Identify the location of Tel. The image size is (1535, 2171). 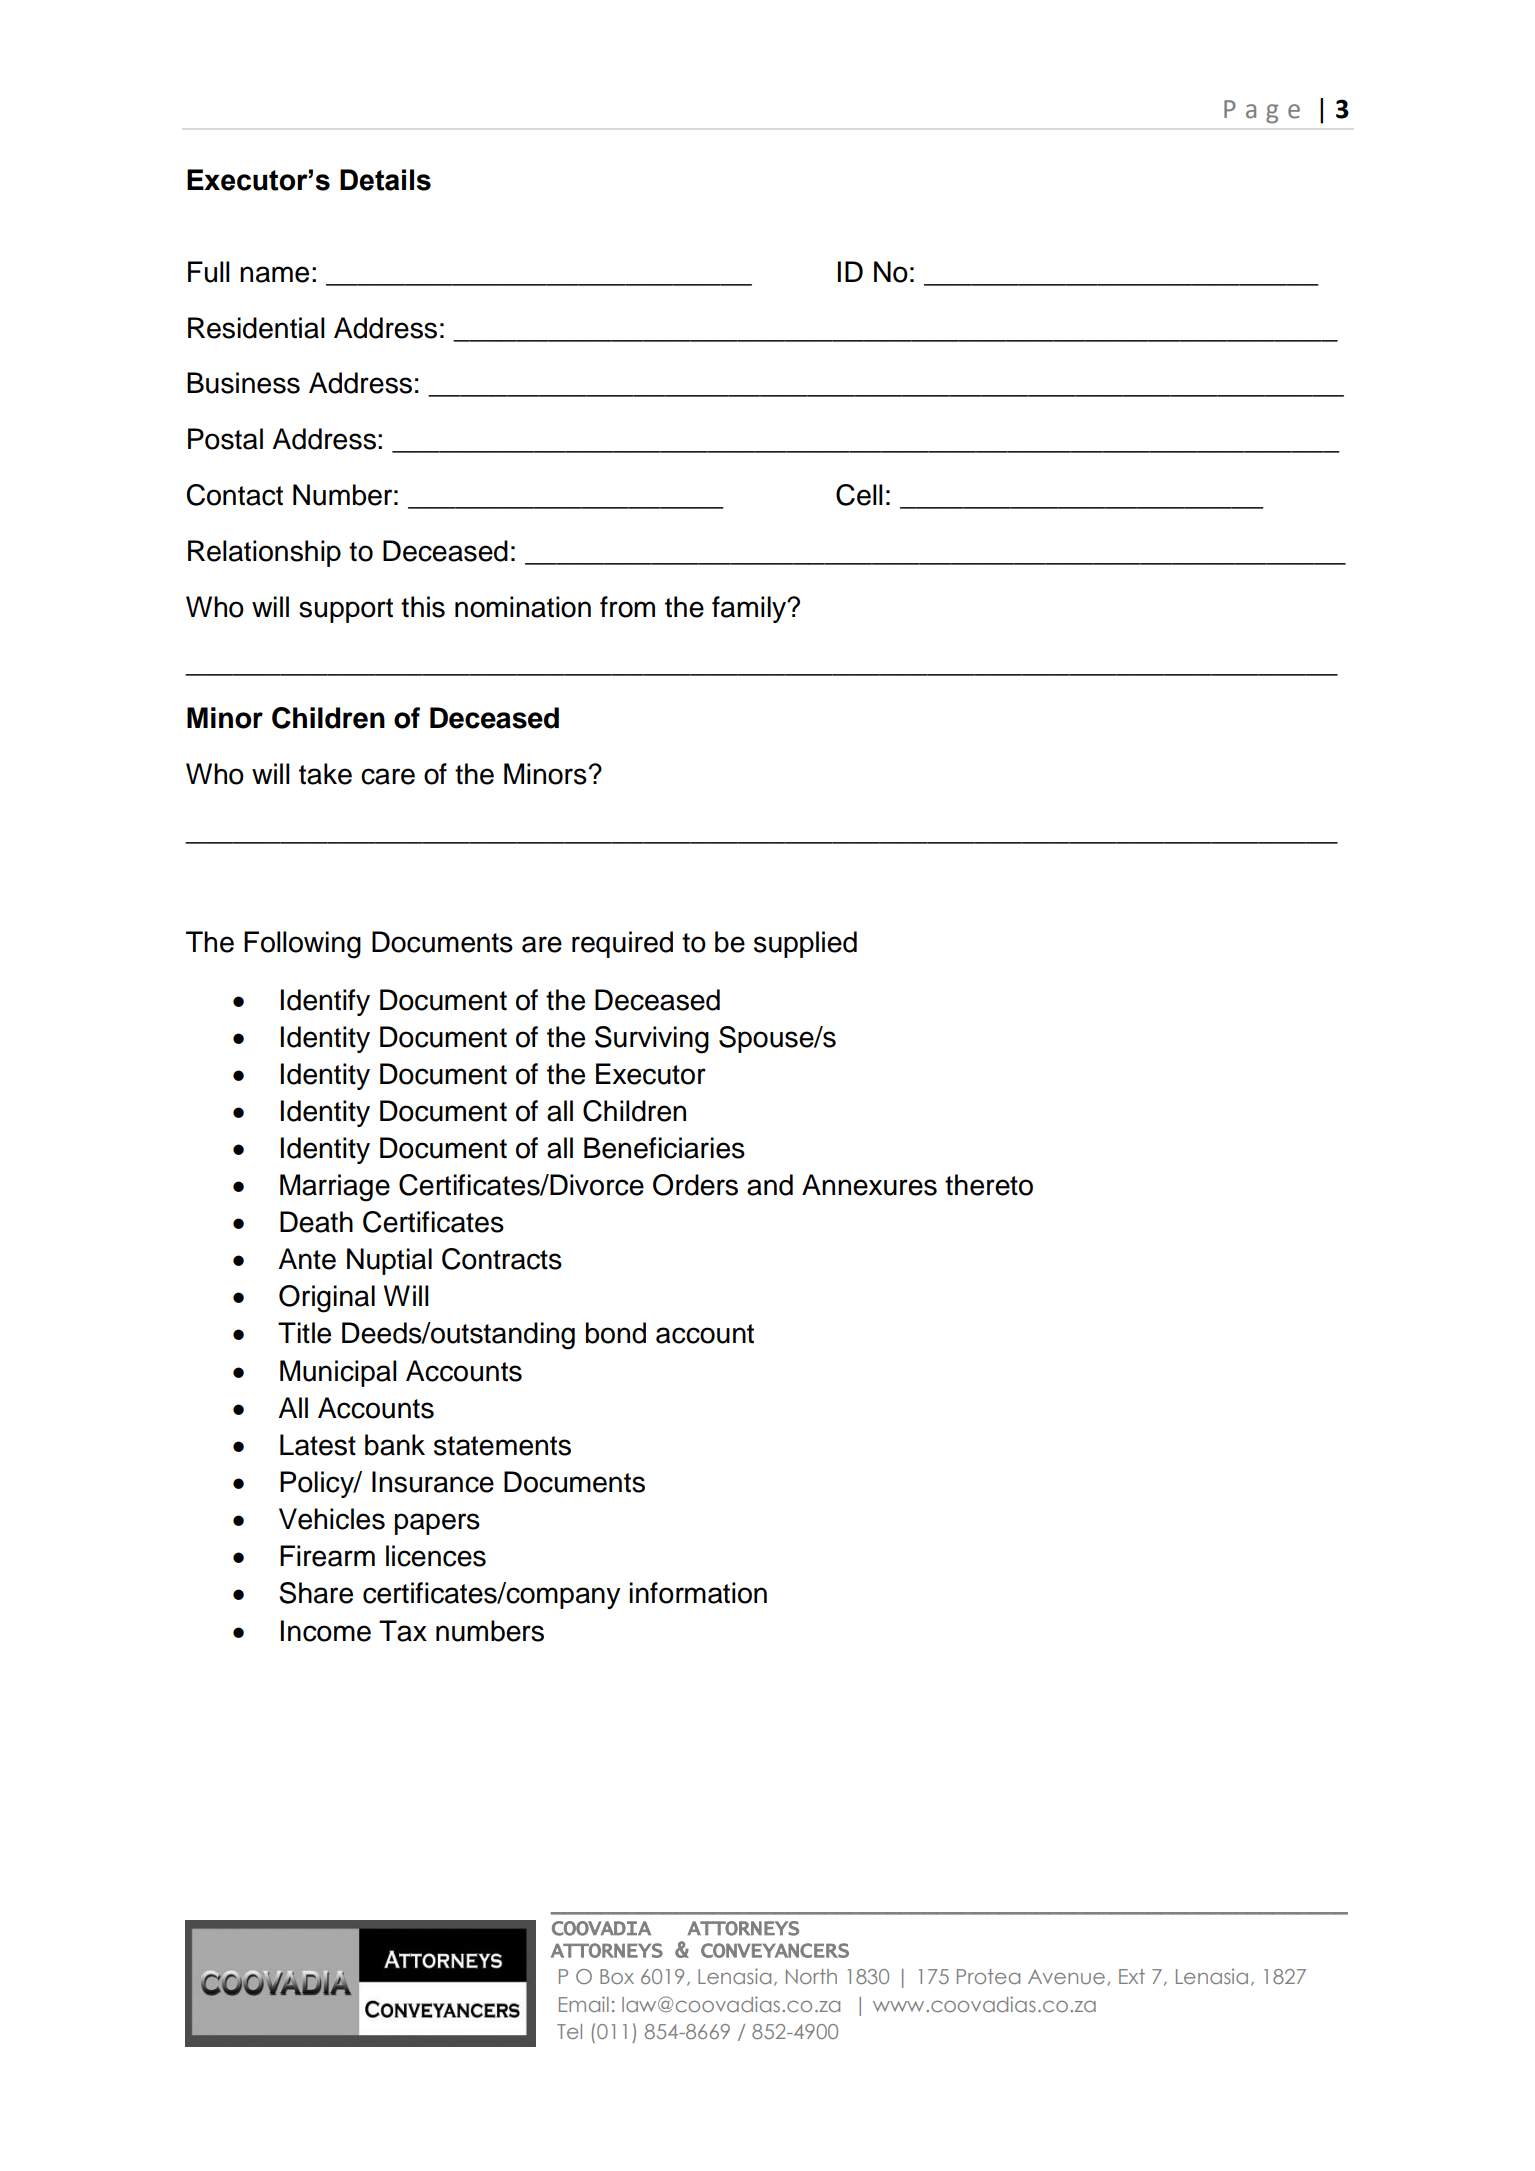
(569, 2031).
